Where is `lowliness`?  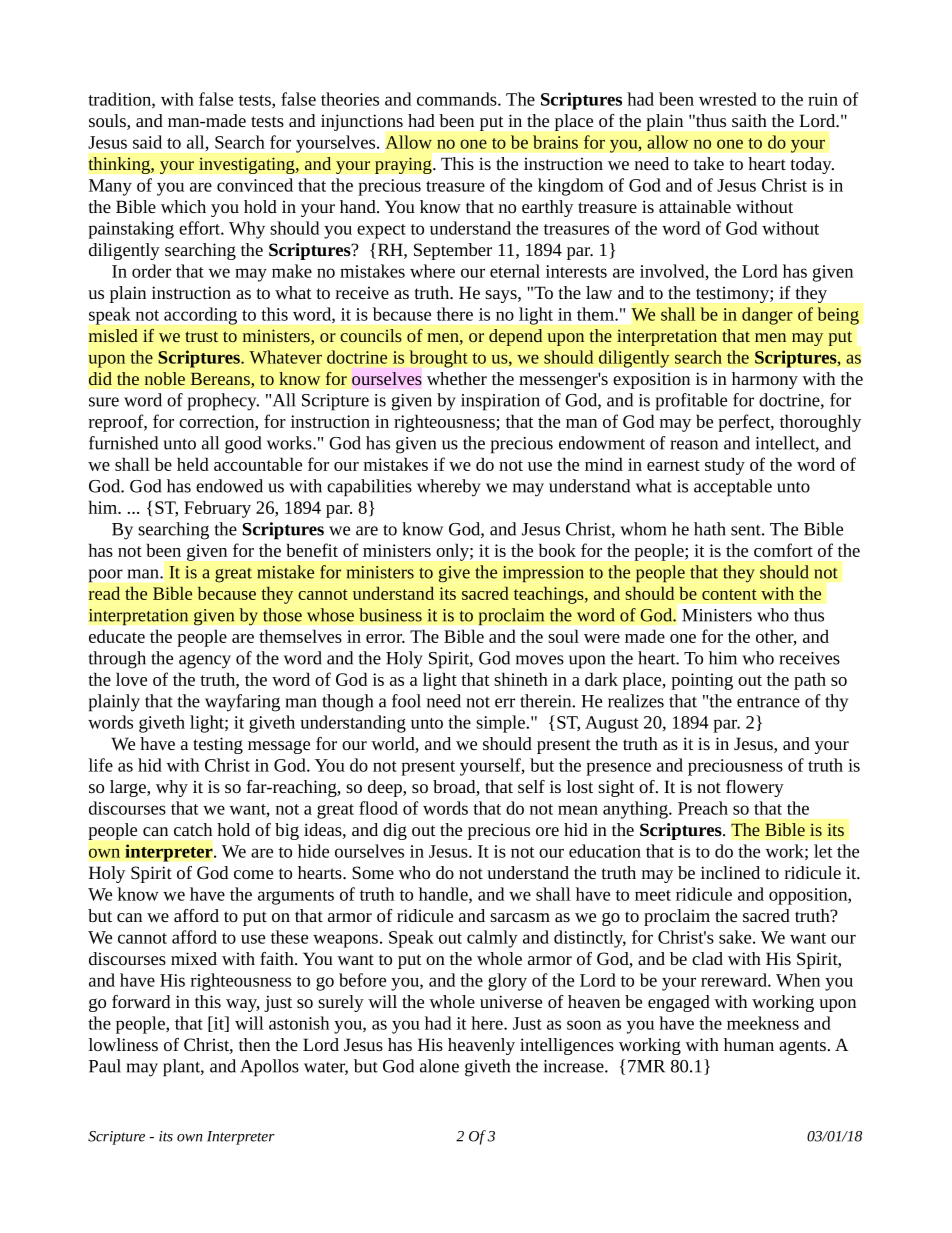 lowliness is located at coordinates (123, 1044).
